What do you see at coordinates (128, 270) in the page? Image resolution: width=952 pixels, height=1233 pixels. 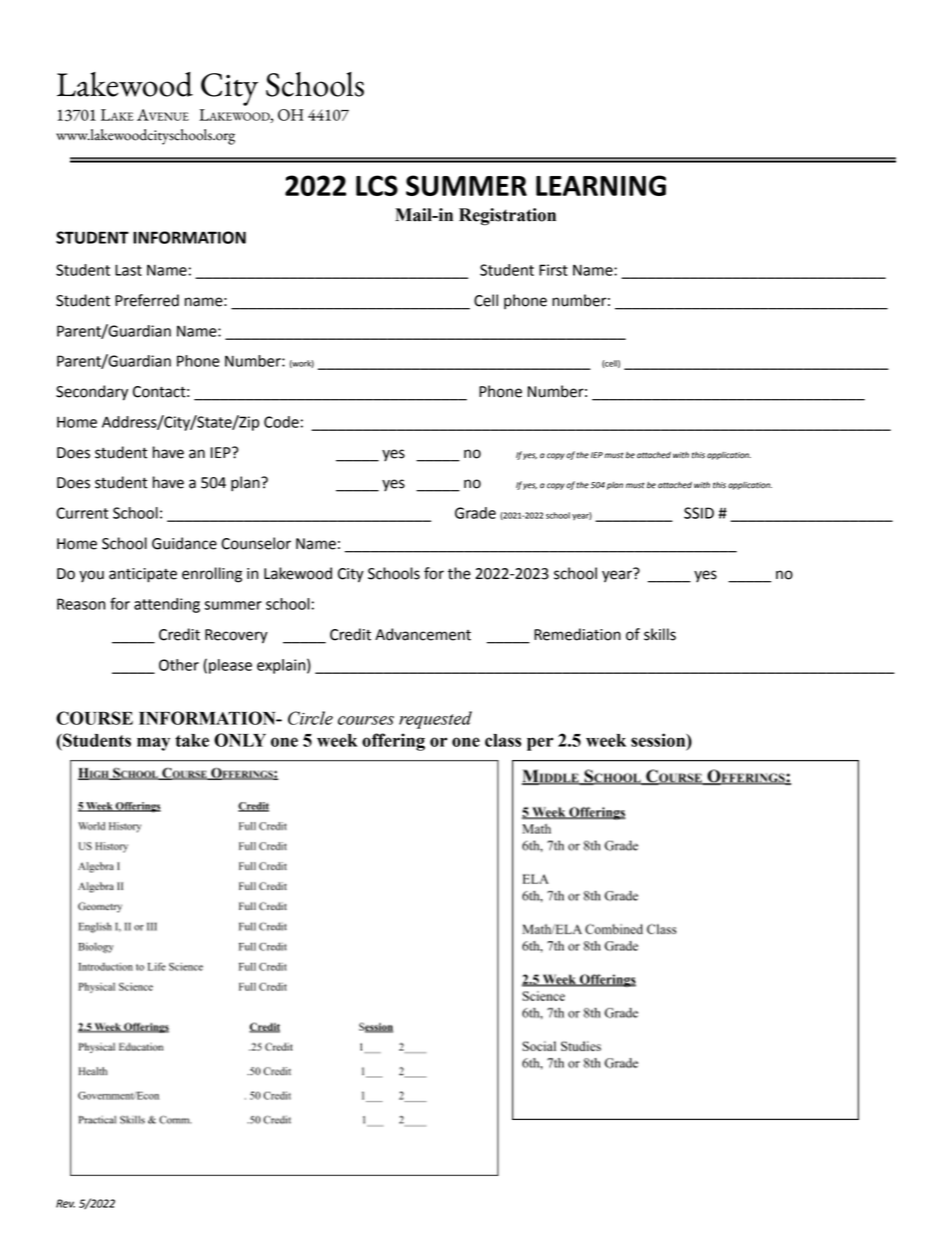 I see `Last` at bounding box center [128, 270].
